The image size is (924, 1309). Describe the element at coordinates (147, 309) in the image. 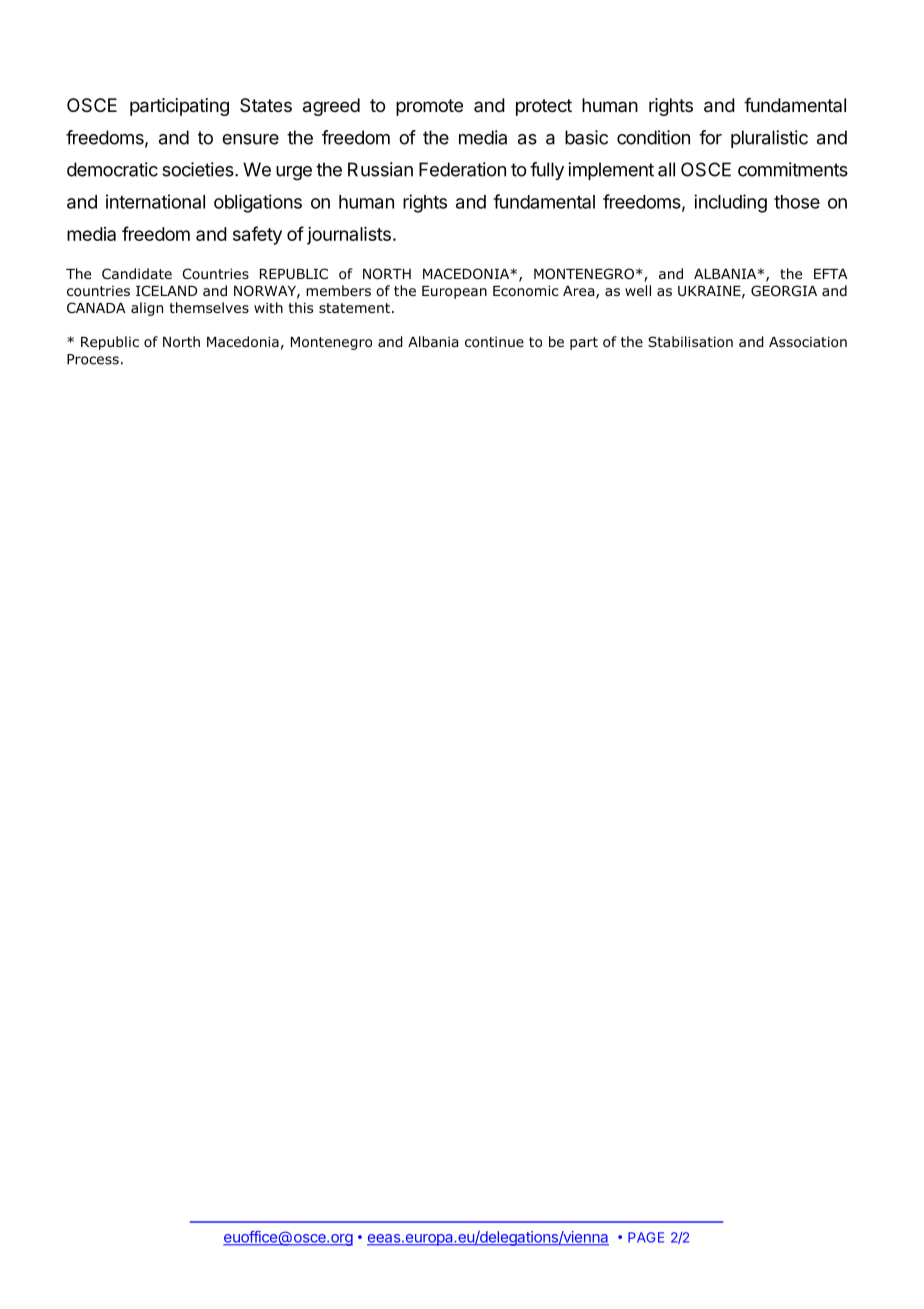

I see `align` at that location.
